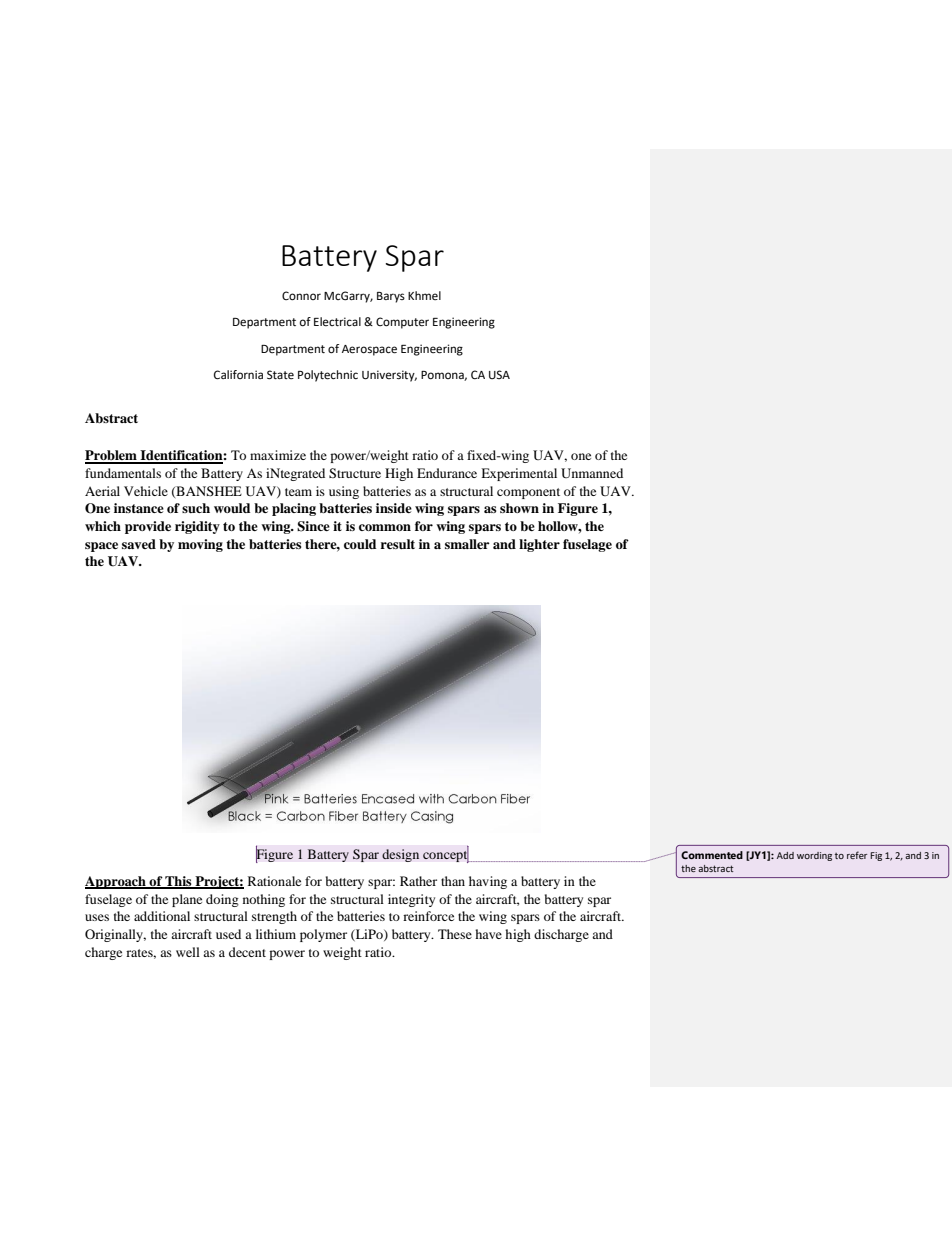 Image resolution: width=952 pixels, height=1233 pixels. I want to click on lighter, so click(539, 545).
